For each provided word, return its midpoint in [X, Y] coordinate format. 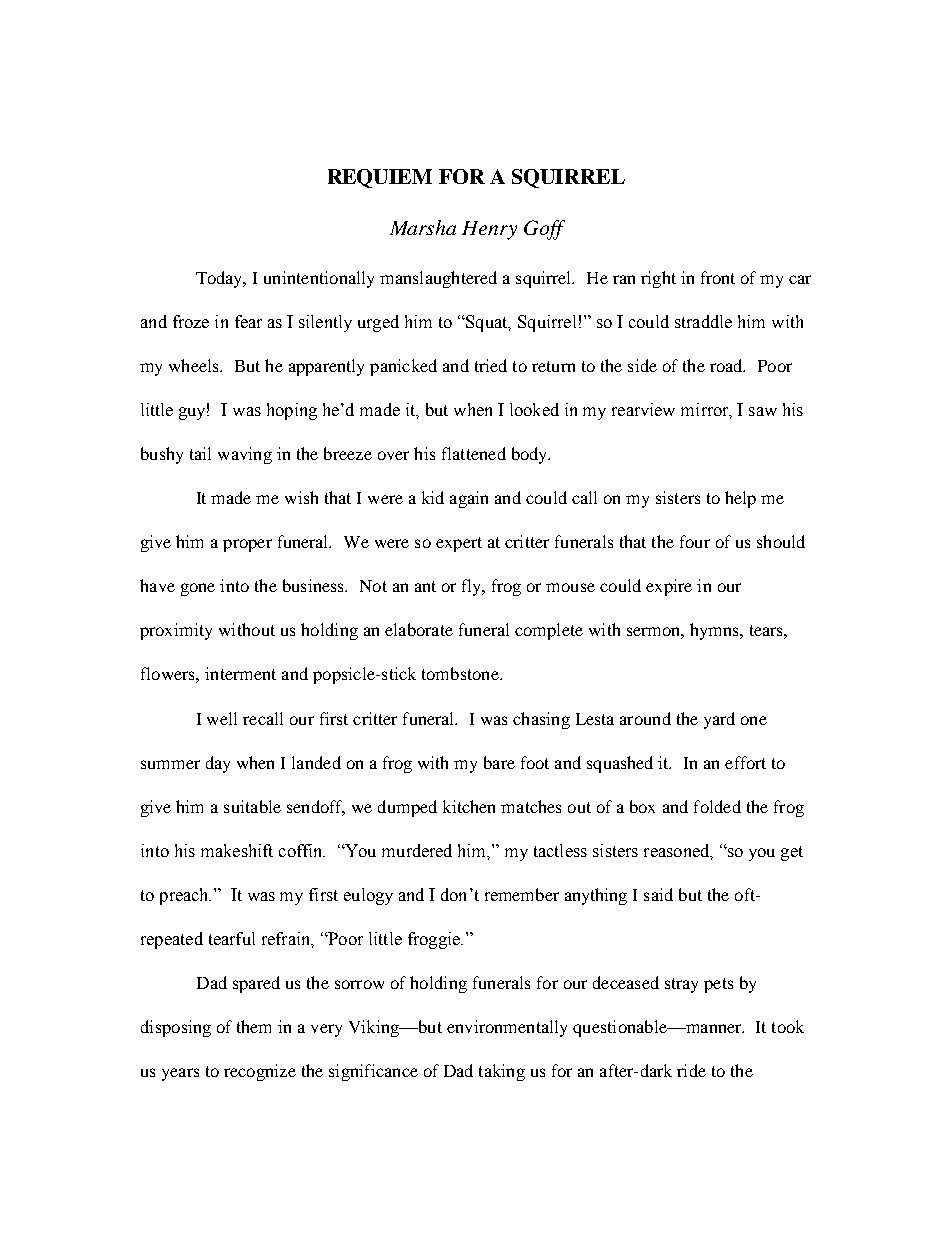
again [469, 499]
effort [745, 762]
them [254, 1026]
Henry [489, 230]
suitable [252, 806]
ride [691, 1070]
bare [499, 762]
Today [221, 279]
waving [245, 455]
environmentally [507, 1028]
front [718, 277]
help [740, 499]
